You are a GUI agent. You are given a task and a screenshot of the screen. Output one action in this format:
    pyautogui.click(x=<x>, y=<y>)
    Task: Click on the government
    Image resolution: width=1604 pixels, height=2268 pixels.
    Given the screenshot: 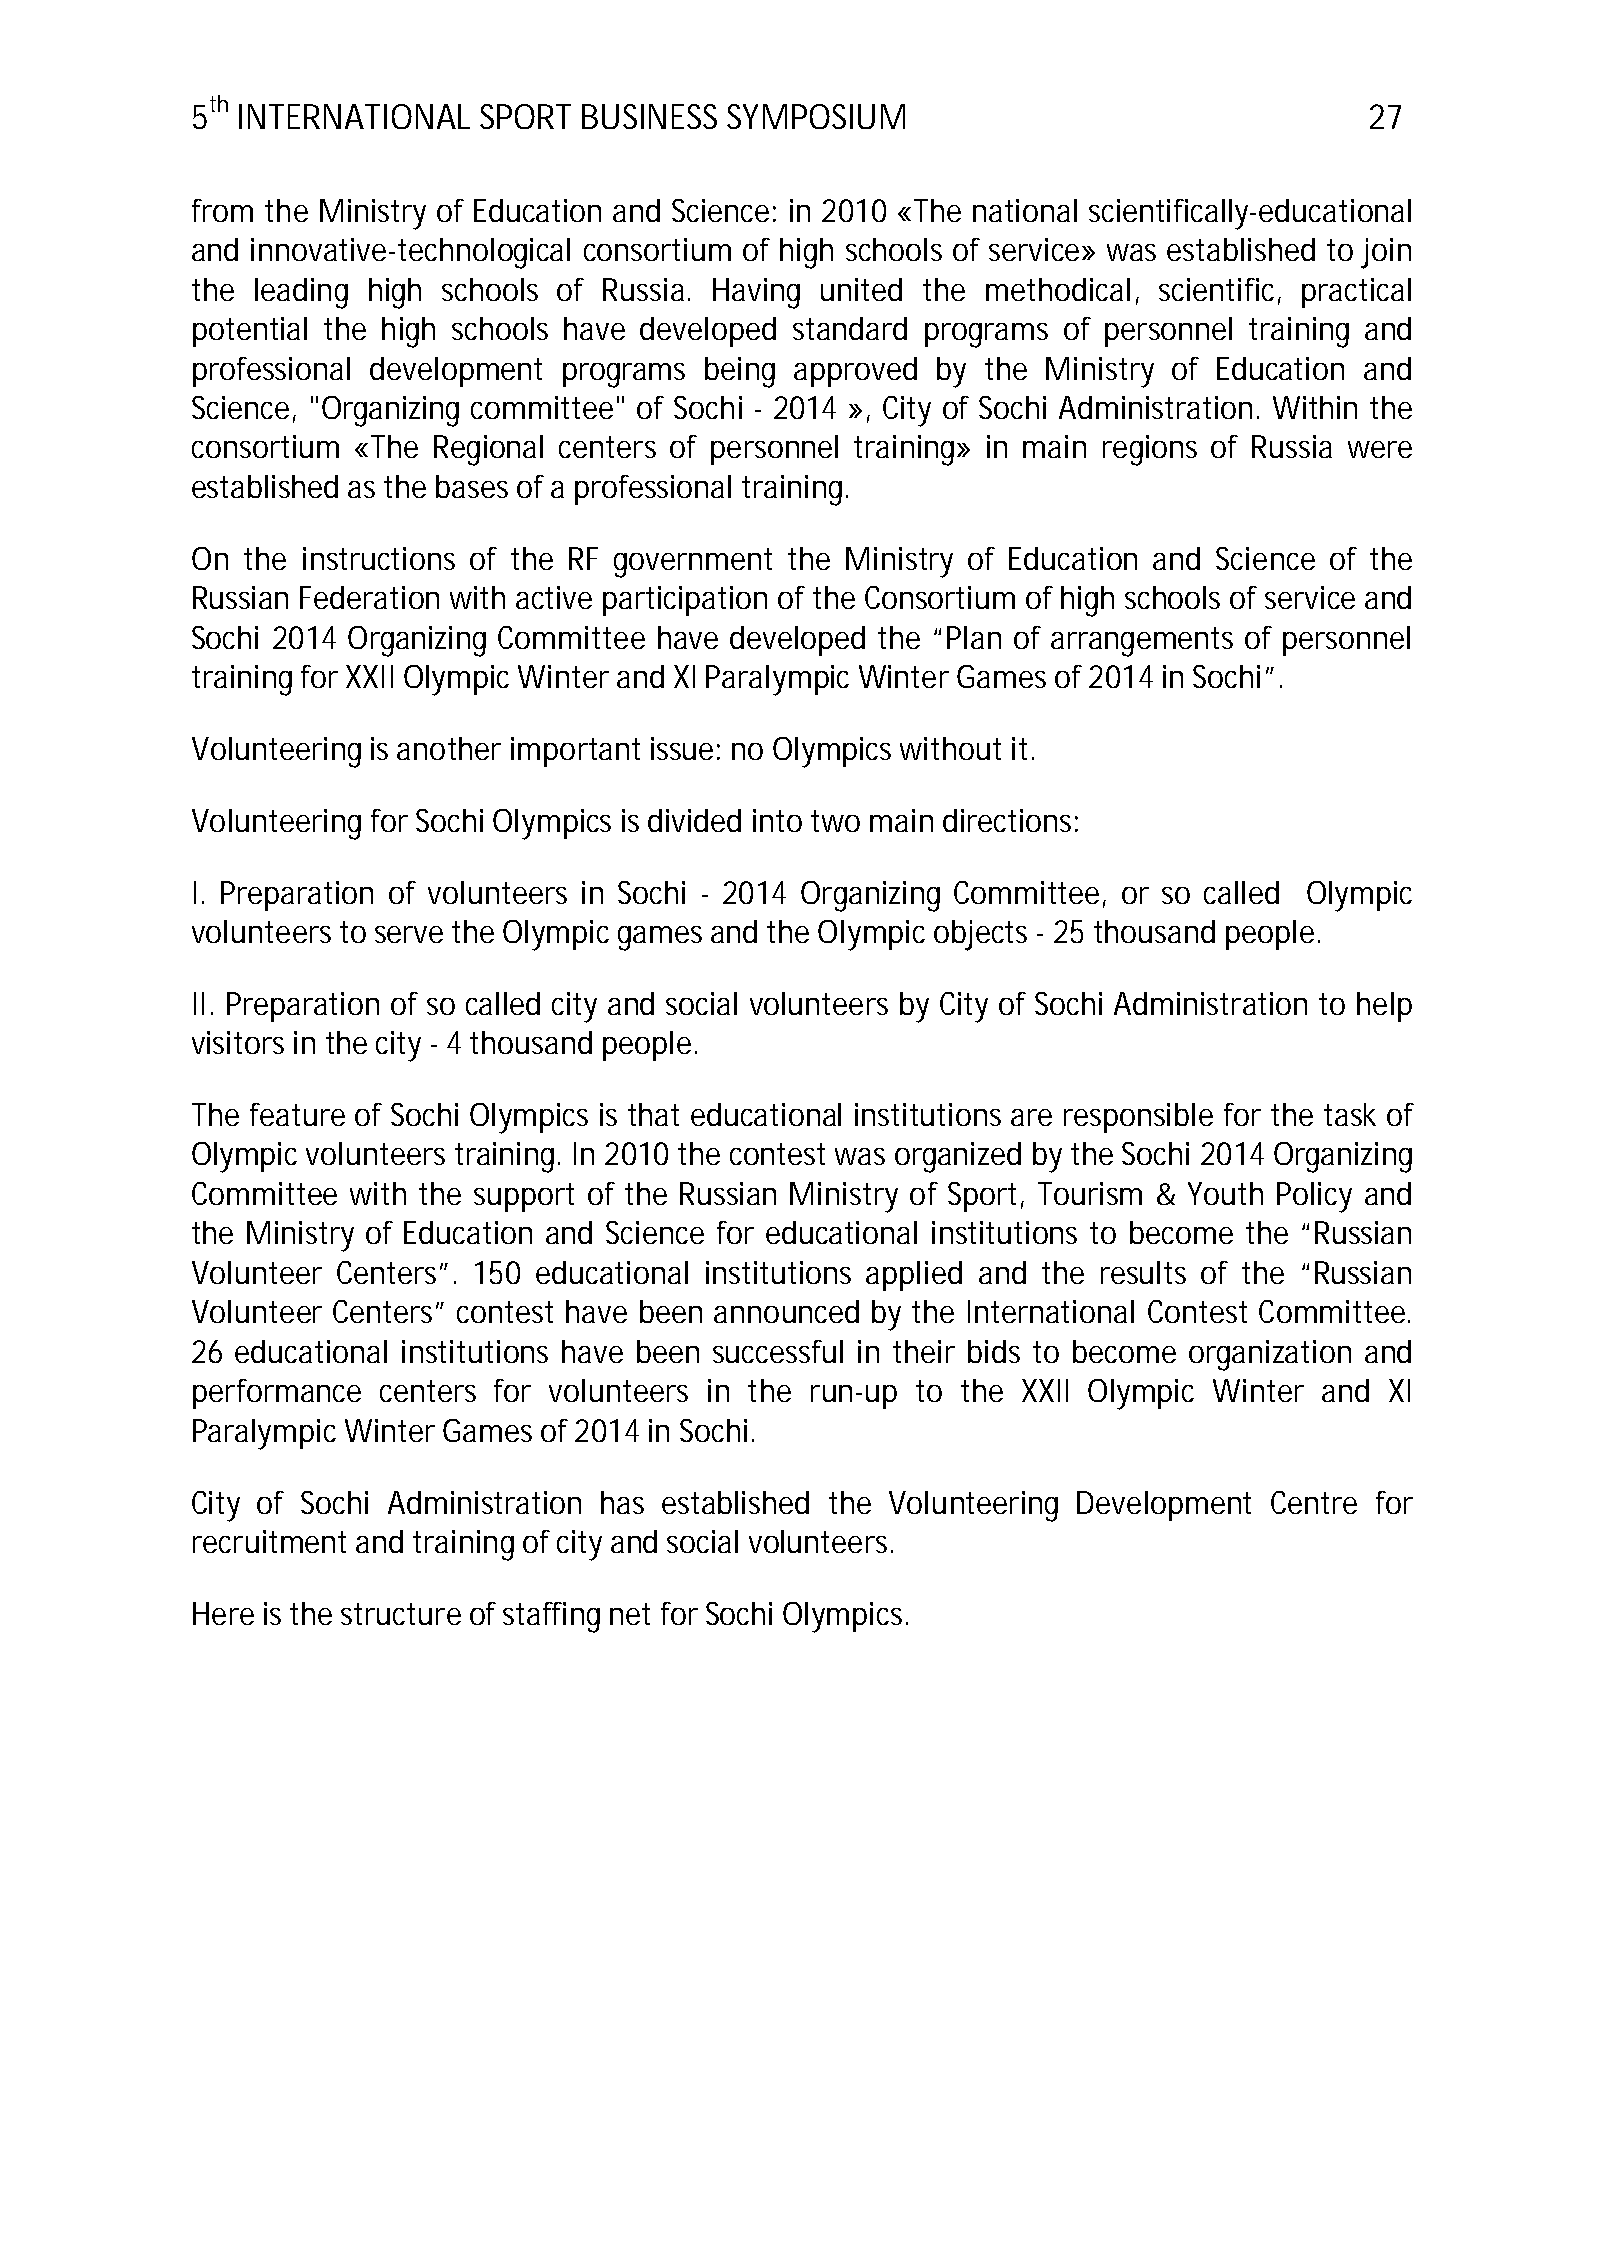 What is the action you would take?
    pyautogui.click(x=693, y=563)
